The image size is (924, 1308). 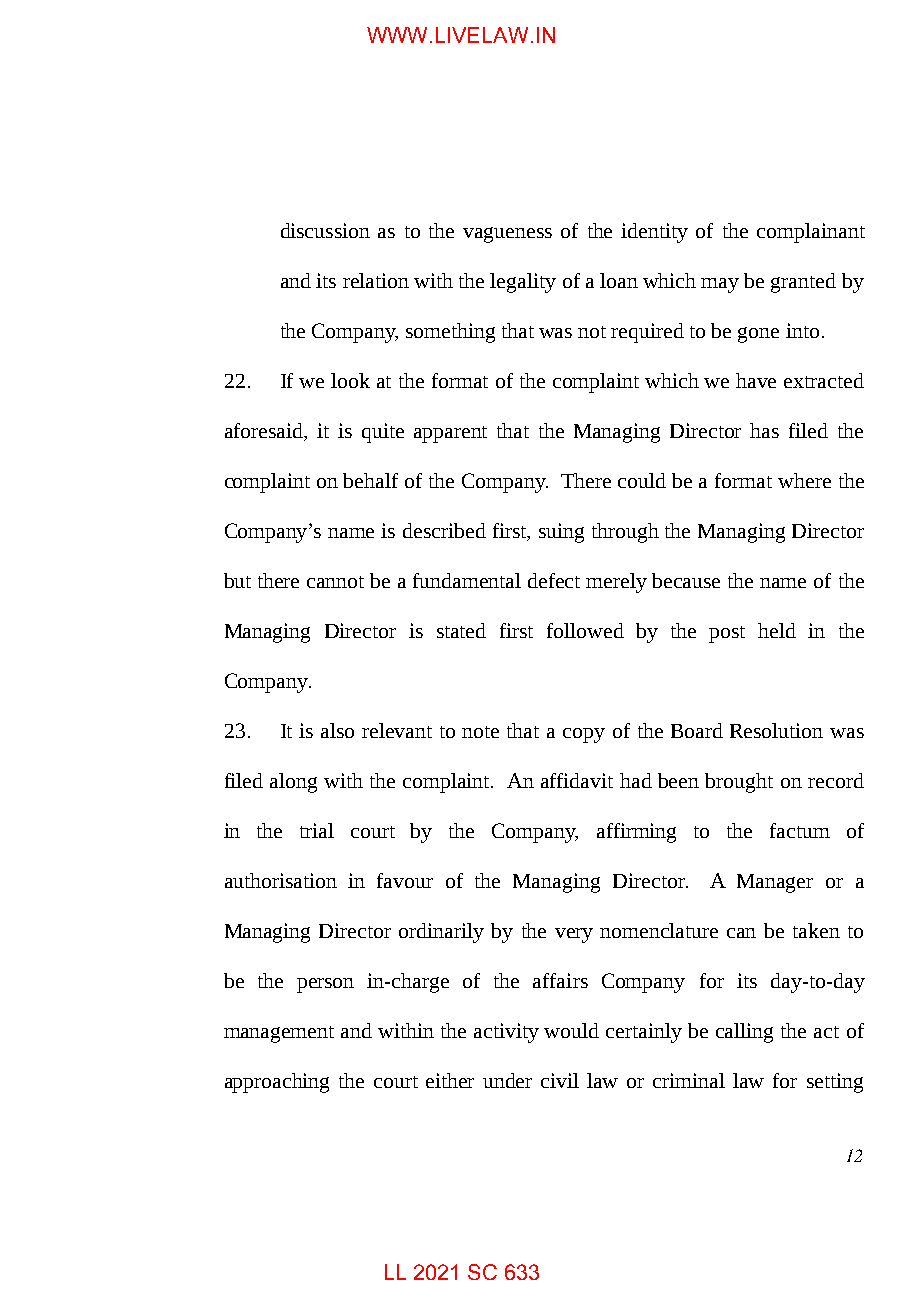 I want to click on calling, so click(x=744, y=1033).
